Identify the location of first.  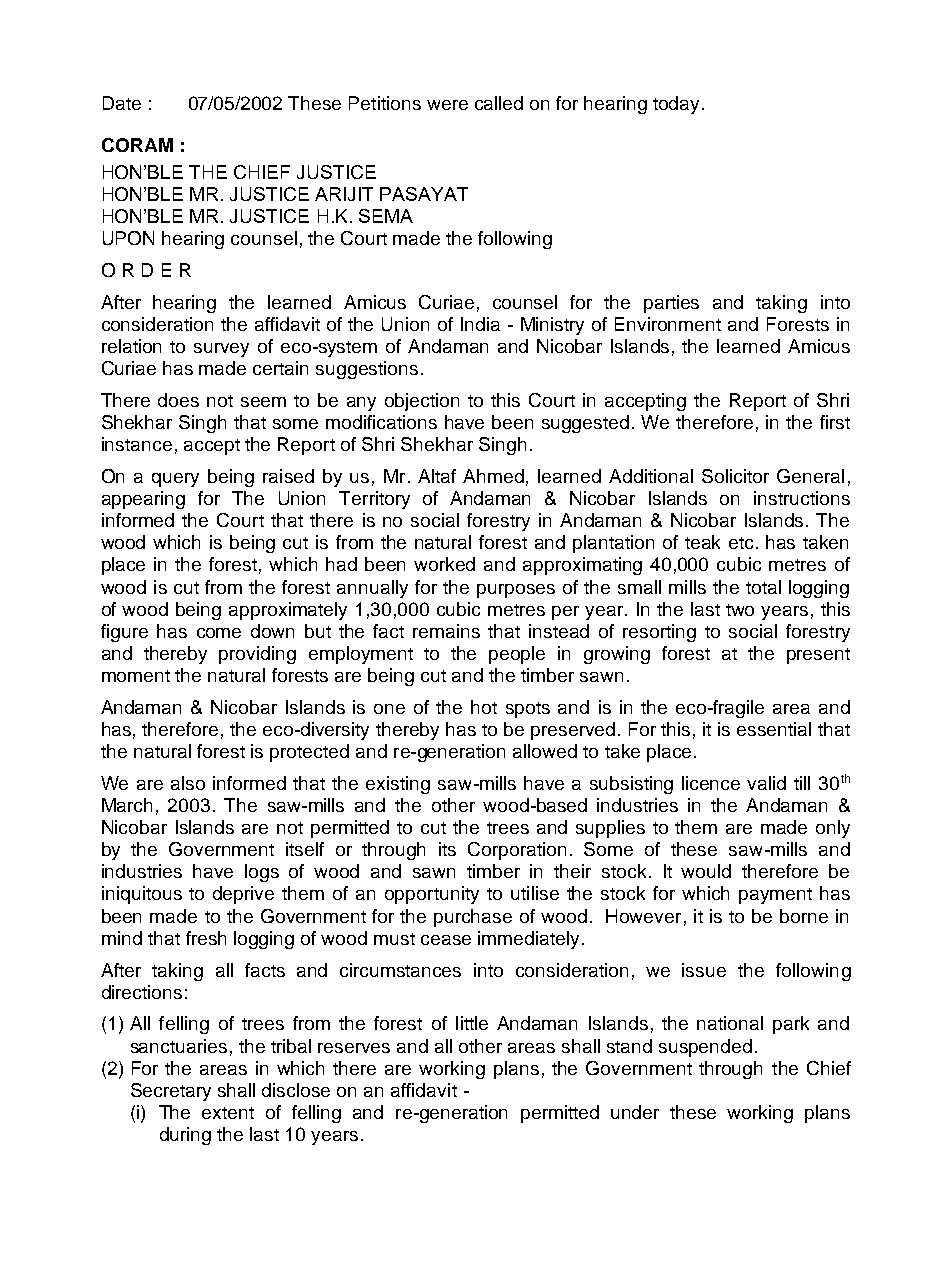
(835, 422).
